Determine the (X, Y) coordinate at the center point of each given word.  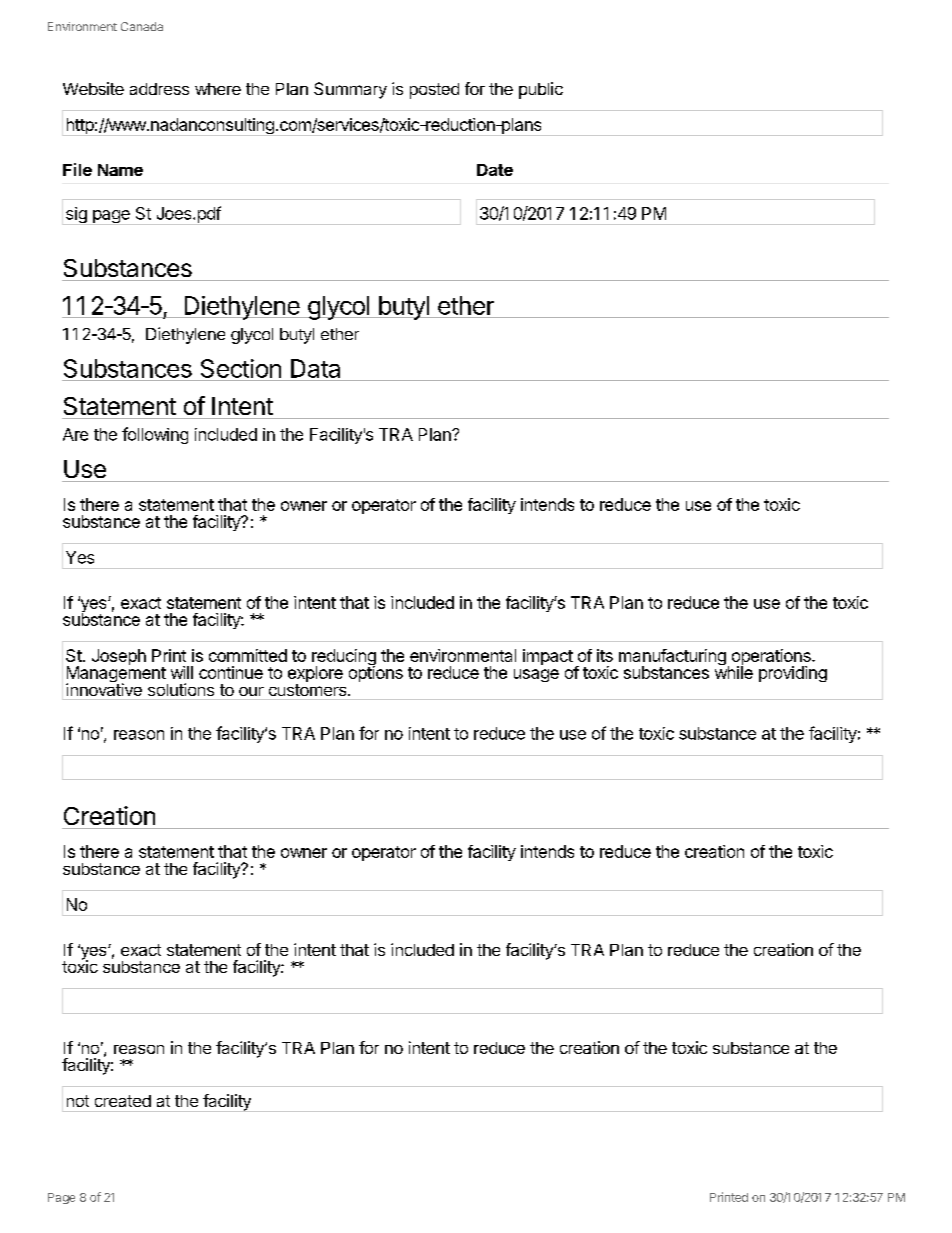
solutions (181, 689)
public (541, 90)
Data (315, 368)
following (155, 435)
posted (434, 91)
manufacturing (672, 658)
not (78, 1101)
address (159, 89)
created (123, 1101)
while (734, 671)
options (376, 673)
